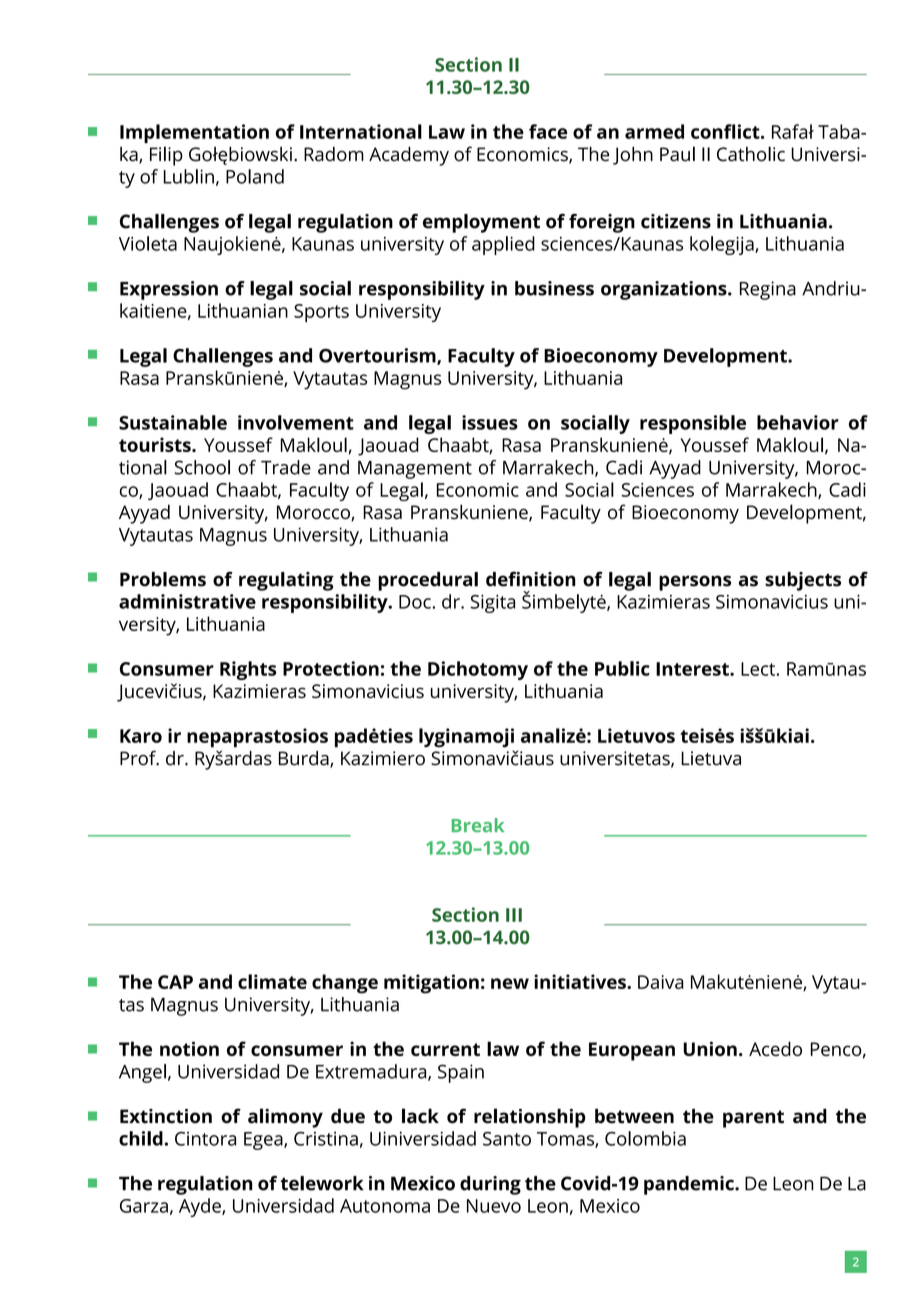 Image resolution: width=924 pixels, height=1308 pixels. What do you see at coordinates (693, 669) in the page?
I see `Interest` at bounding box center [693, 669].
